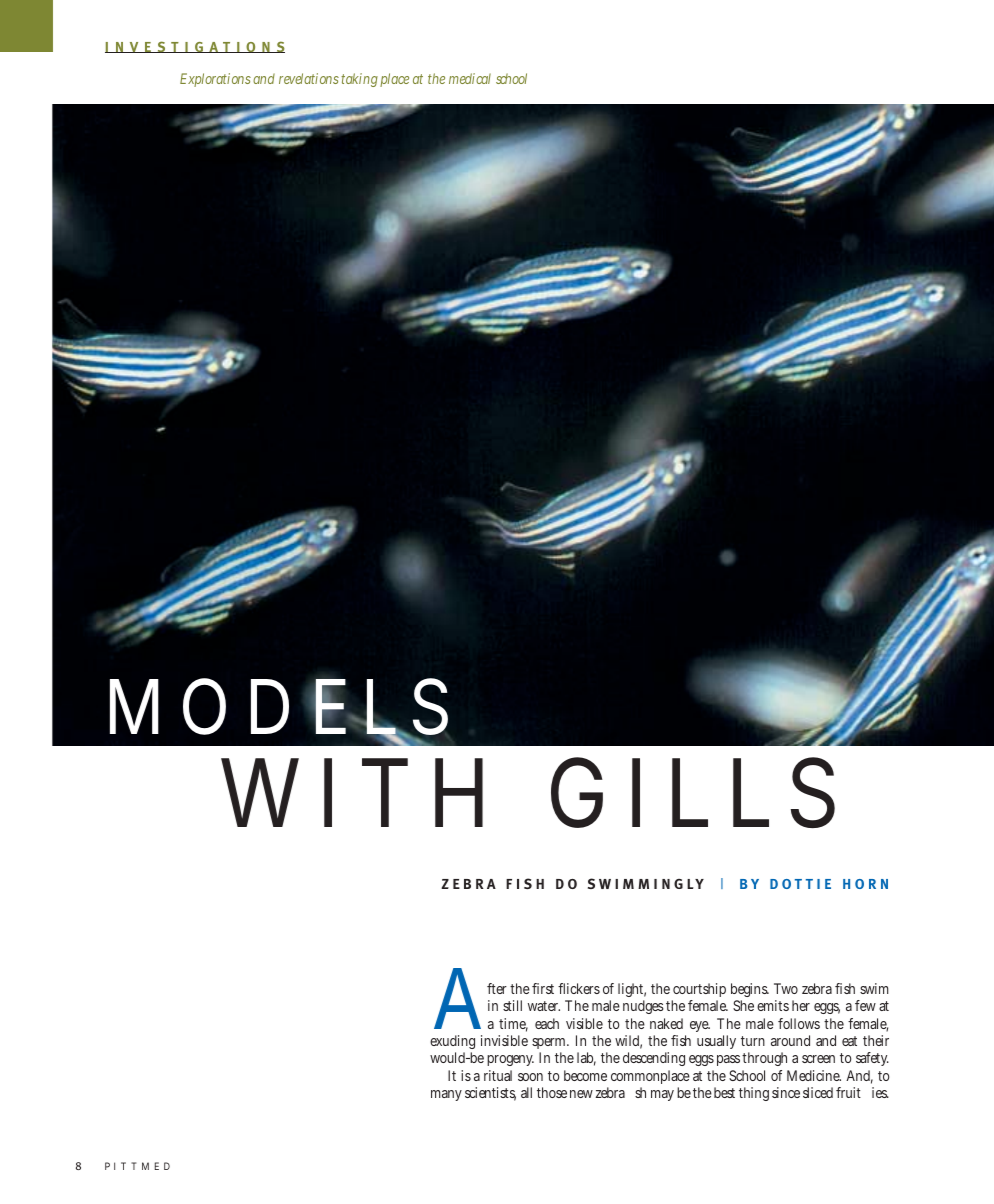 This screenshot has width=994, height=1204. Describe the element at coordinates (361, 80) in the screenshot. I see `taking` at that location.
